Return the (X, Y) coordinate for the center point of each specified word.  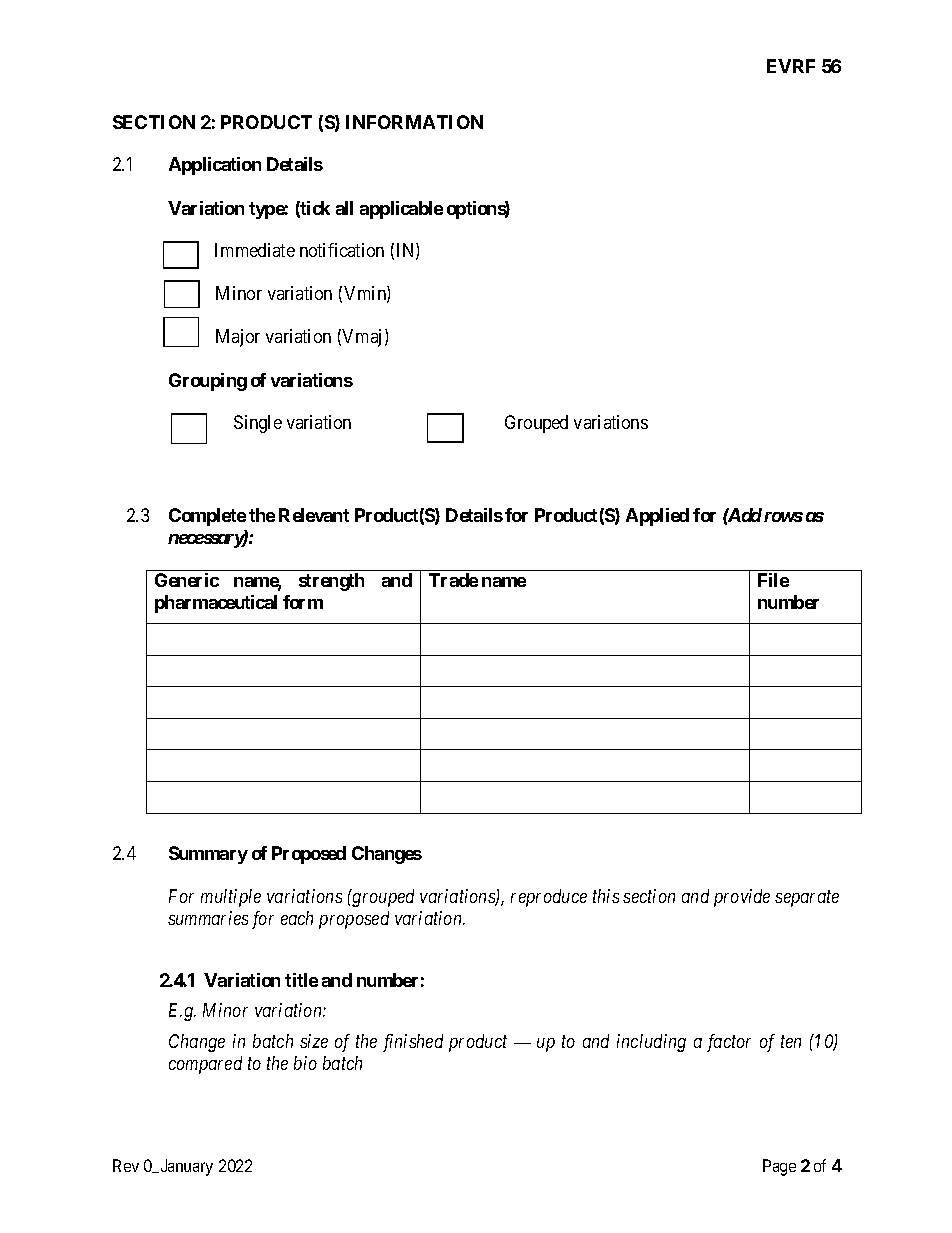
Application (215, 166)
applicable (401, 210)
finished (413, 1043)
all (344, 208)
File (773, 580)
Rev (126, 1165)
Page (779, 1167)
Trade (453, 580)
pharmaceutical (216, 604)
